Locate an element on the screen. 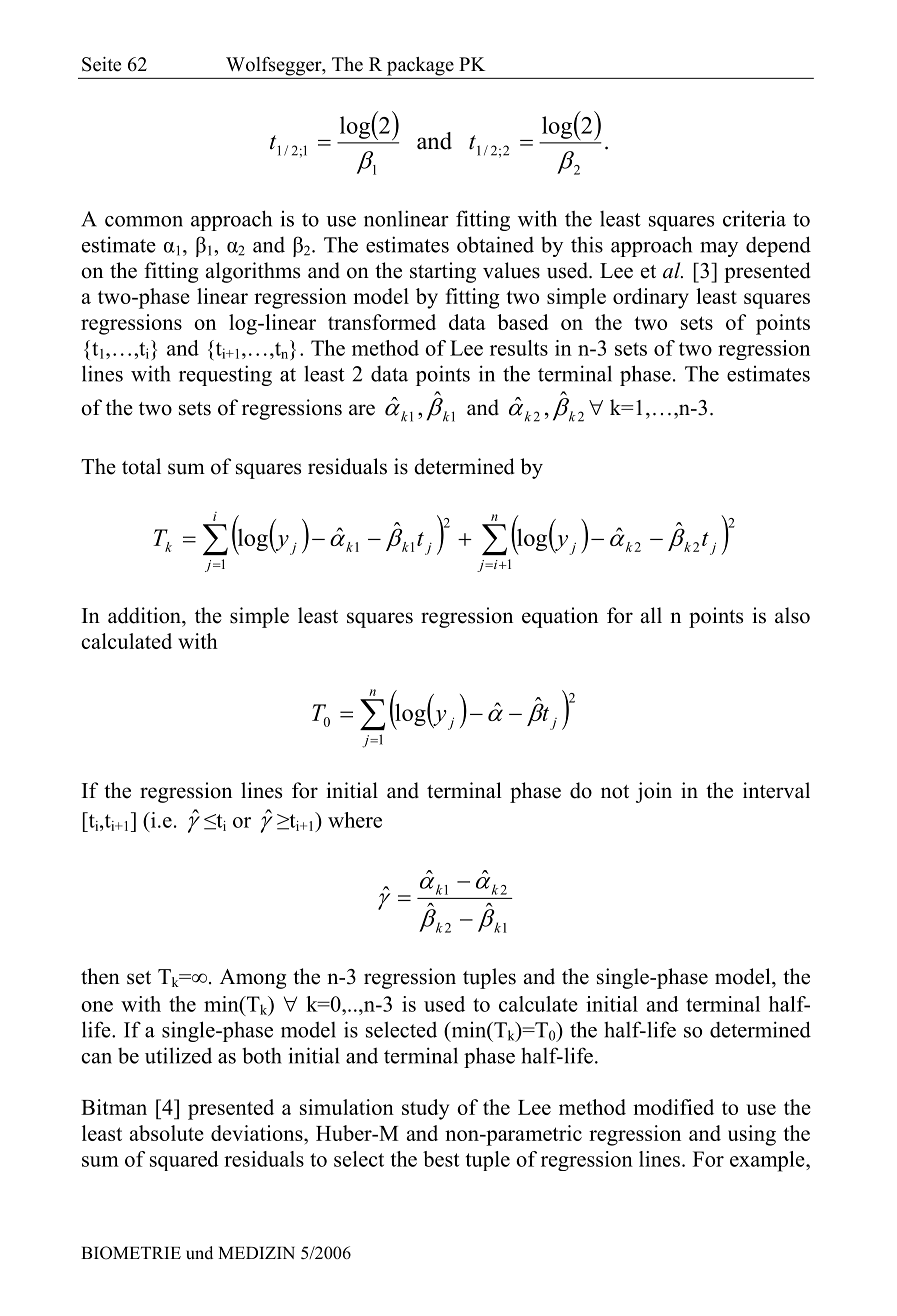 The width and height of the screenshot is (897, 1316). Seite is located at coordinates (101, 64).
